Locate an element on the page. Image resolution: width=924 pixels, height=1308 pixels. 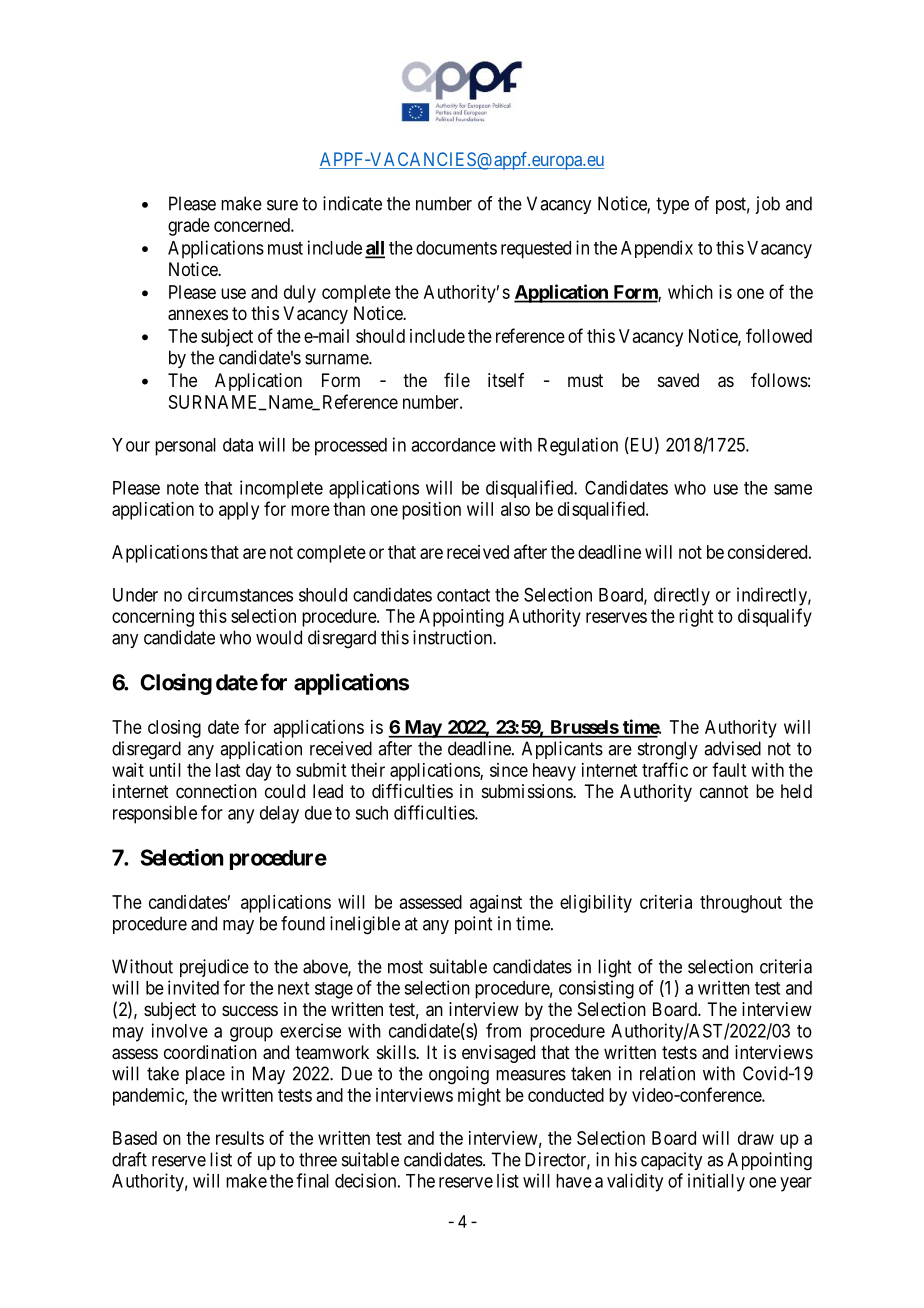
against is located at coordinates (496, 904).
